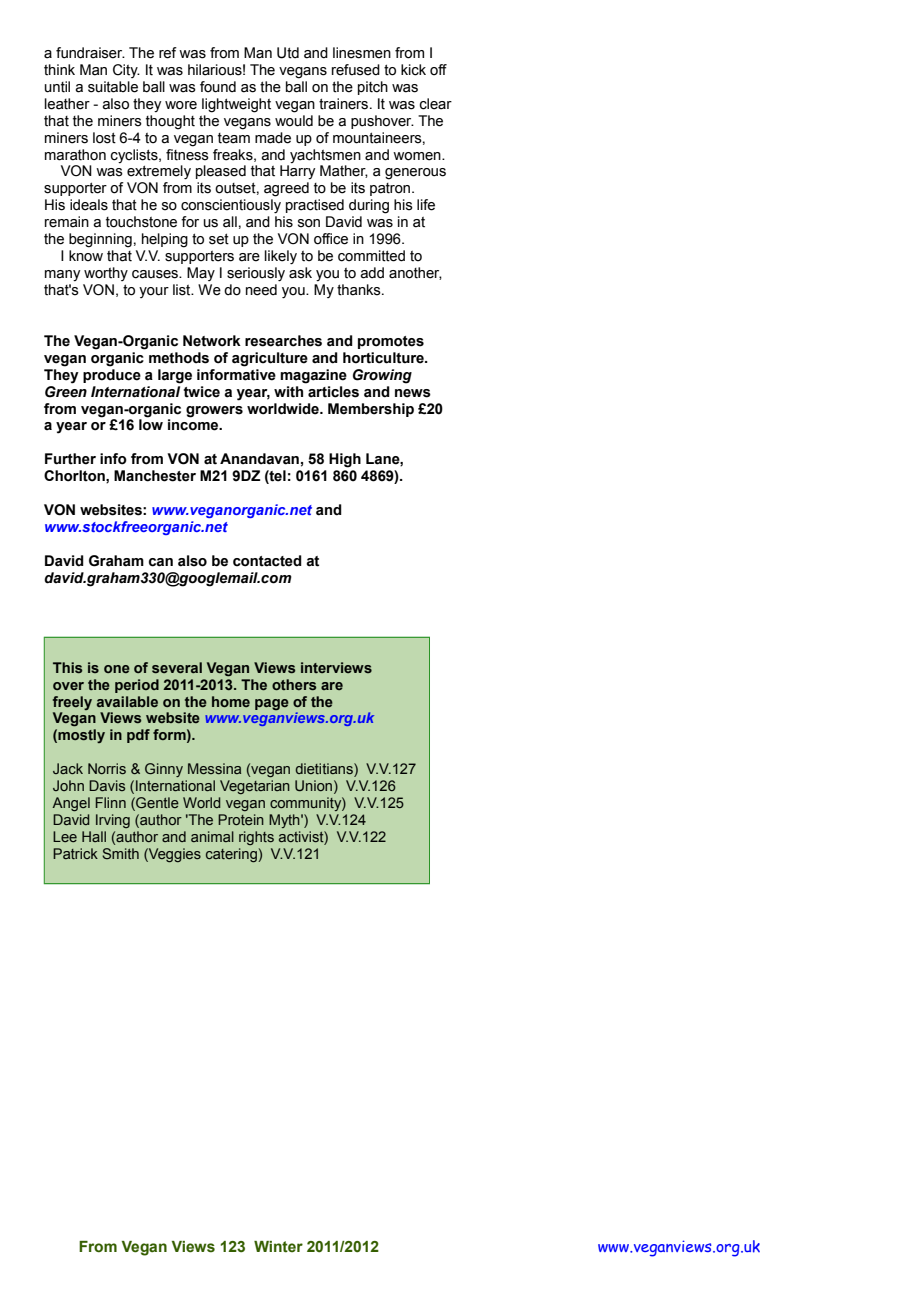 Image resolution: width=924 pixels, height=1308 pixels. Describe the element at coordinates (256, 838) in the page. I see `rights` at that location.
